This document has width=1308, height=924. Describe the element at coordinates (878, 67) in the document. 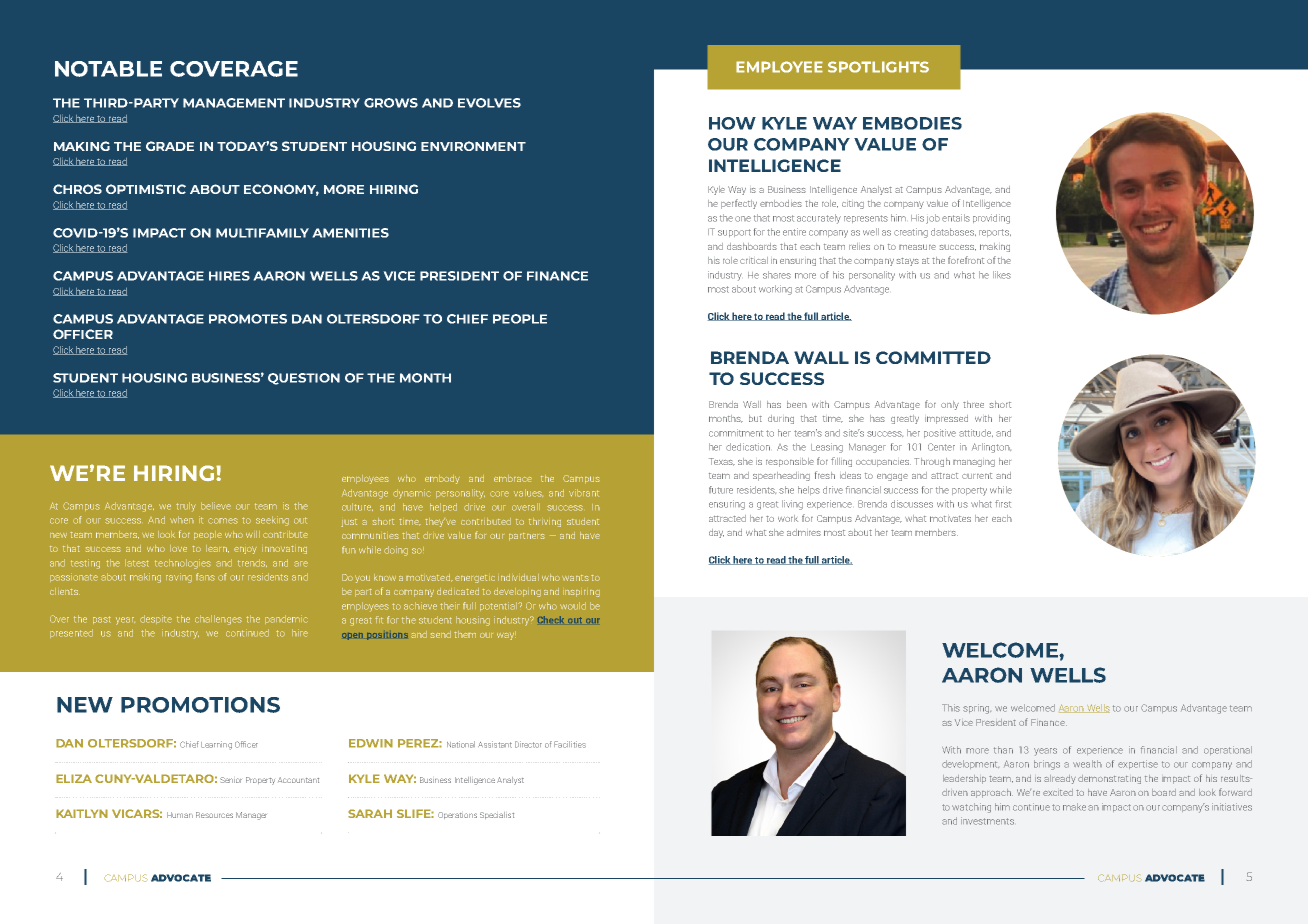

I see `SPOTLIGHTS` at that location.
